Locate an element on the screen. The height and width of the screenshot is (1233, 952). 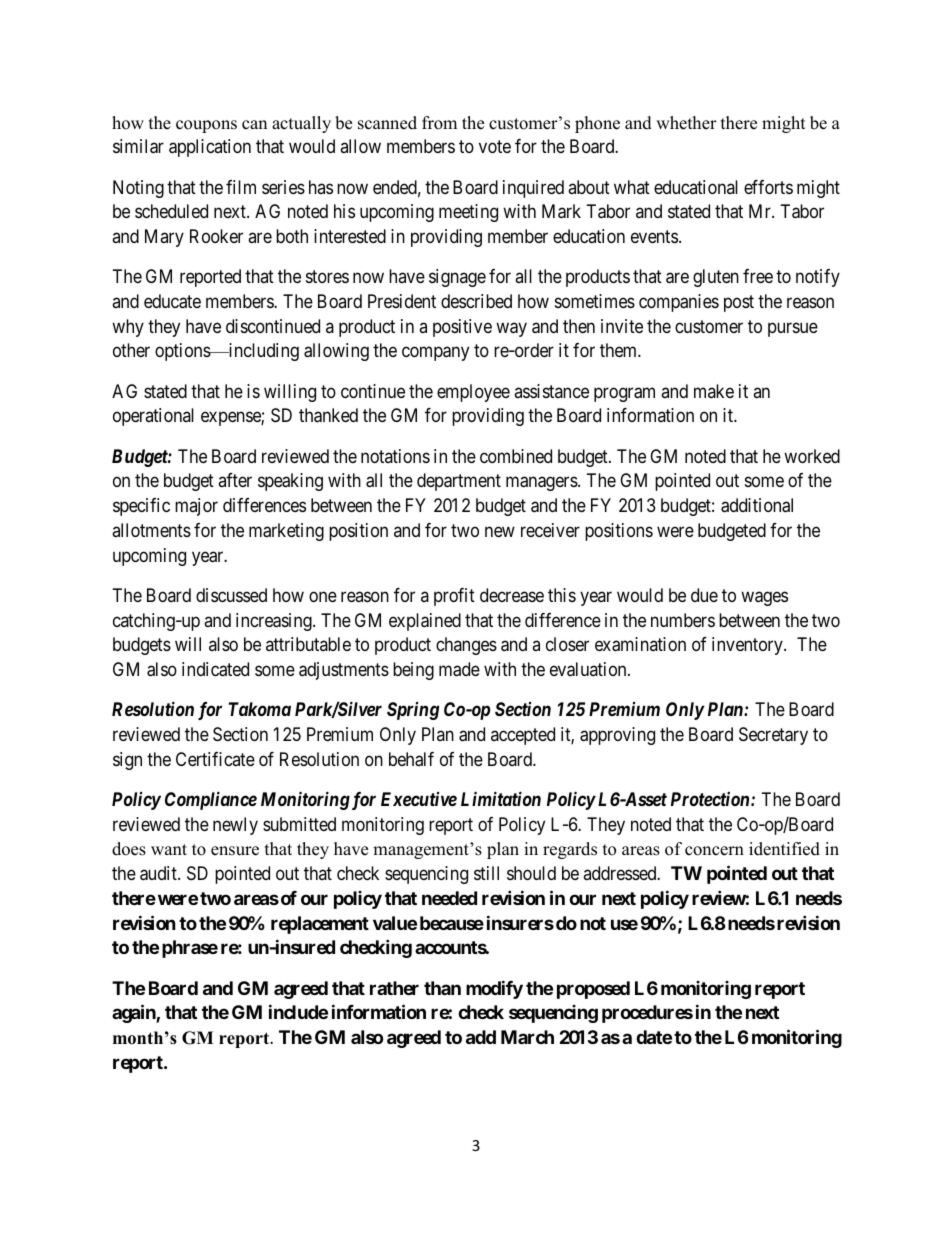
due is located at coordinates (704, 595).
